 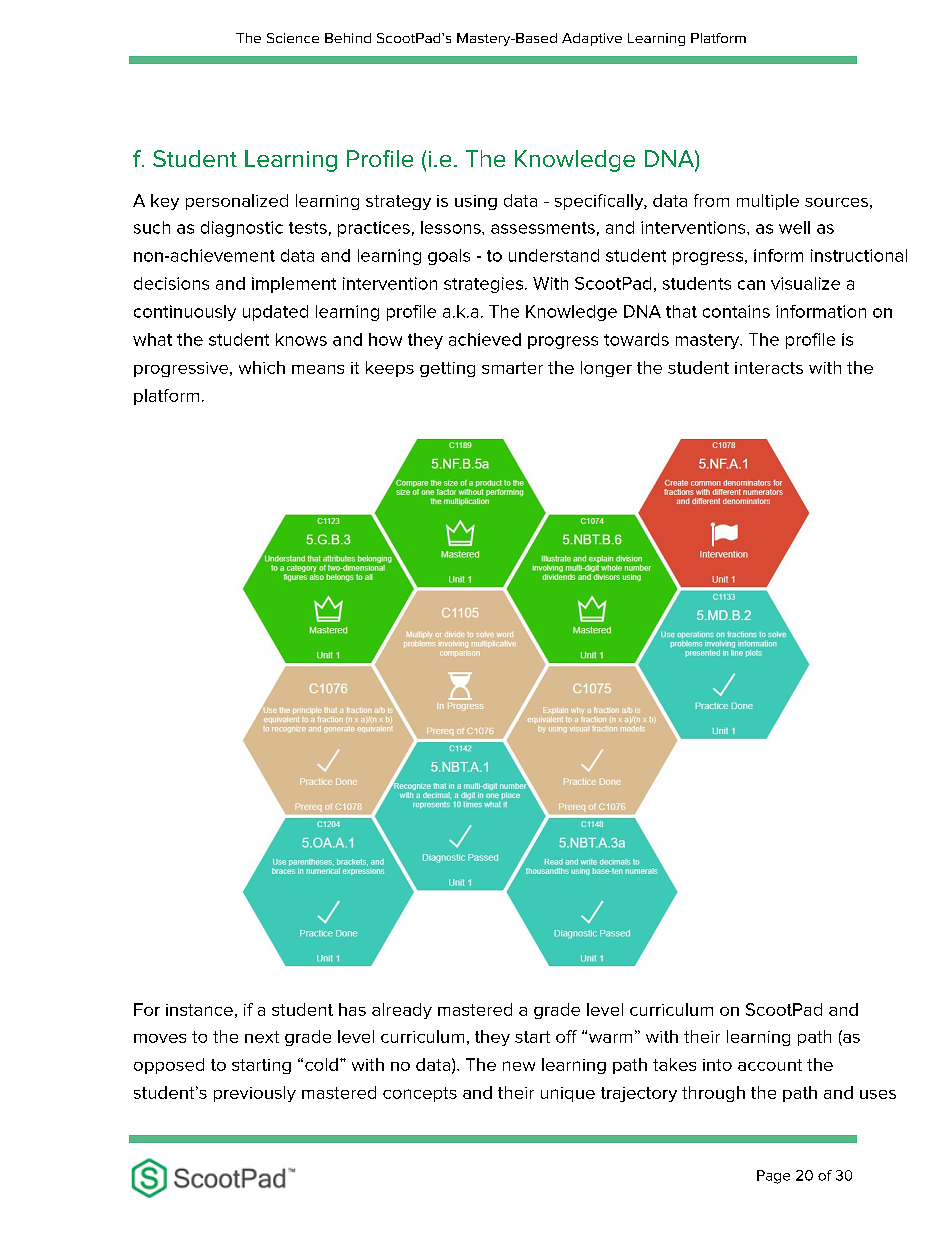 I want to click on interacts, so click(x=769, y=368).
